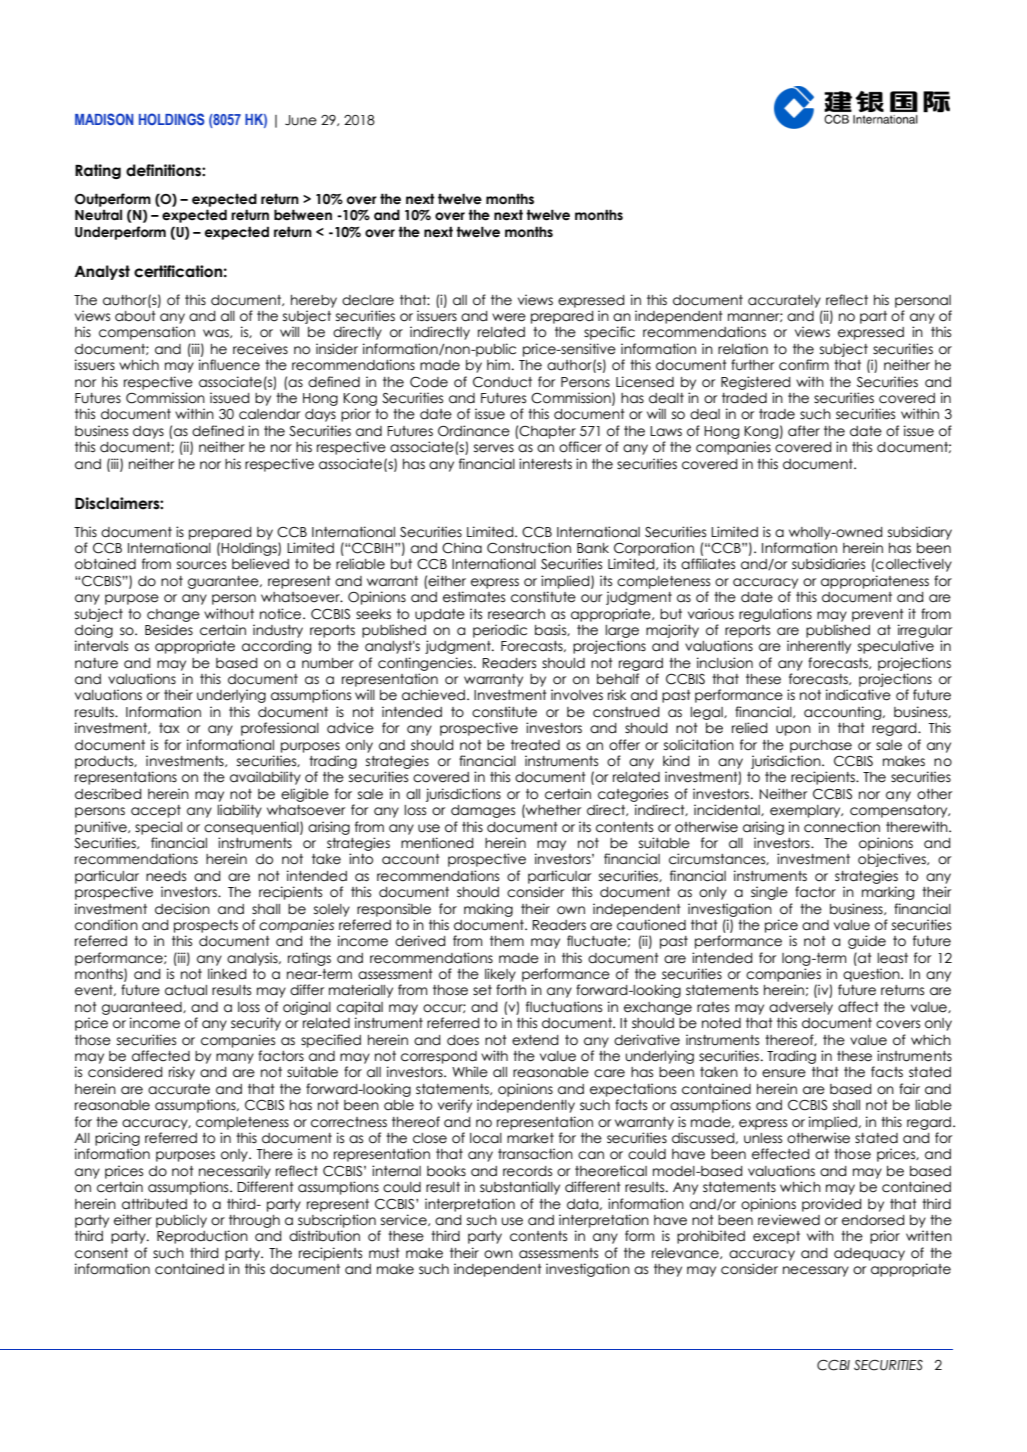 Image resolution: width=1027 pixels, height=1452 pixels. What do you see at coordinates (547, 432) in the screenshot?
I see `Chapter` at bounding box center [547, 432].
